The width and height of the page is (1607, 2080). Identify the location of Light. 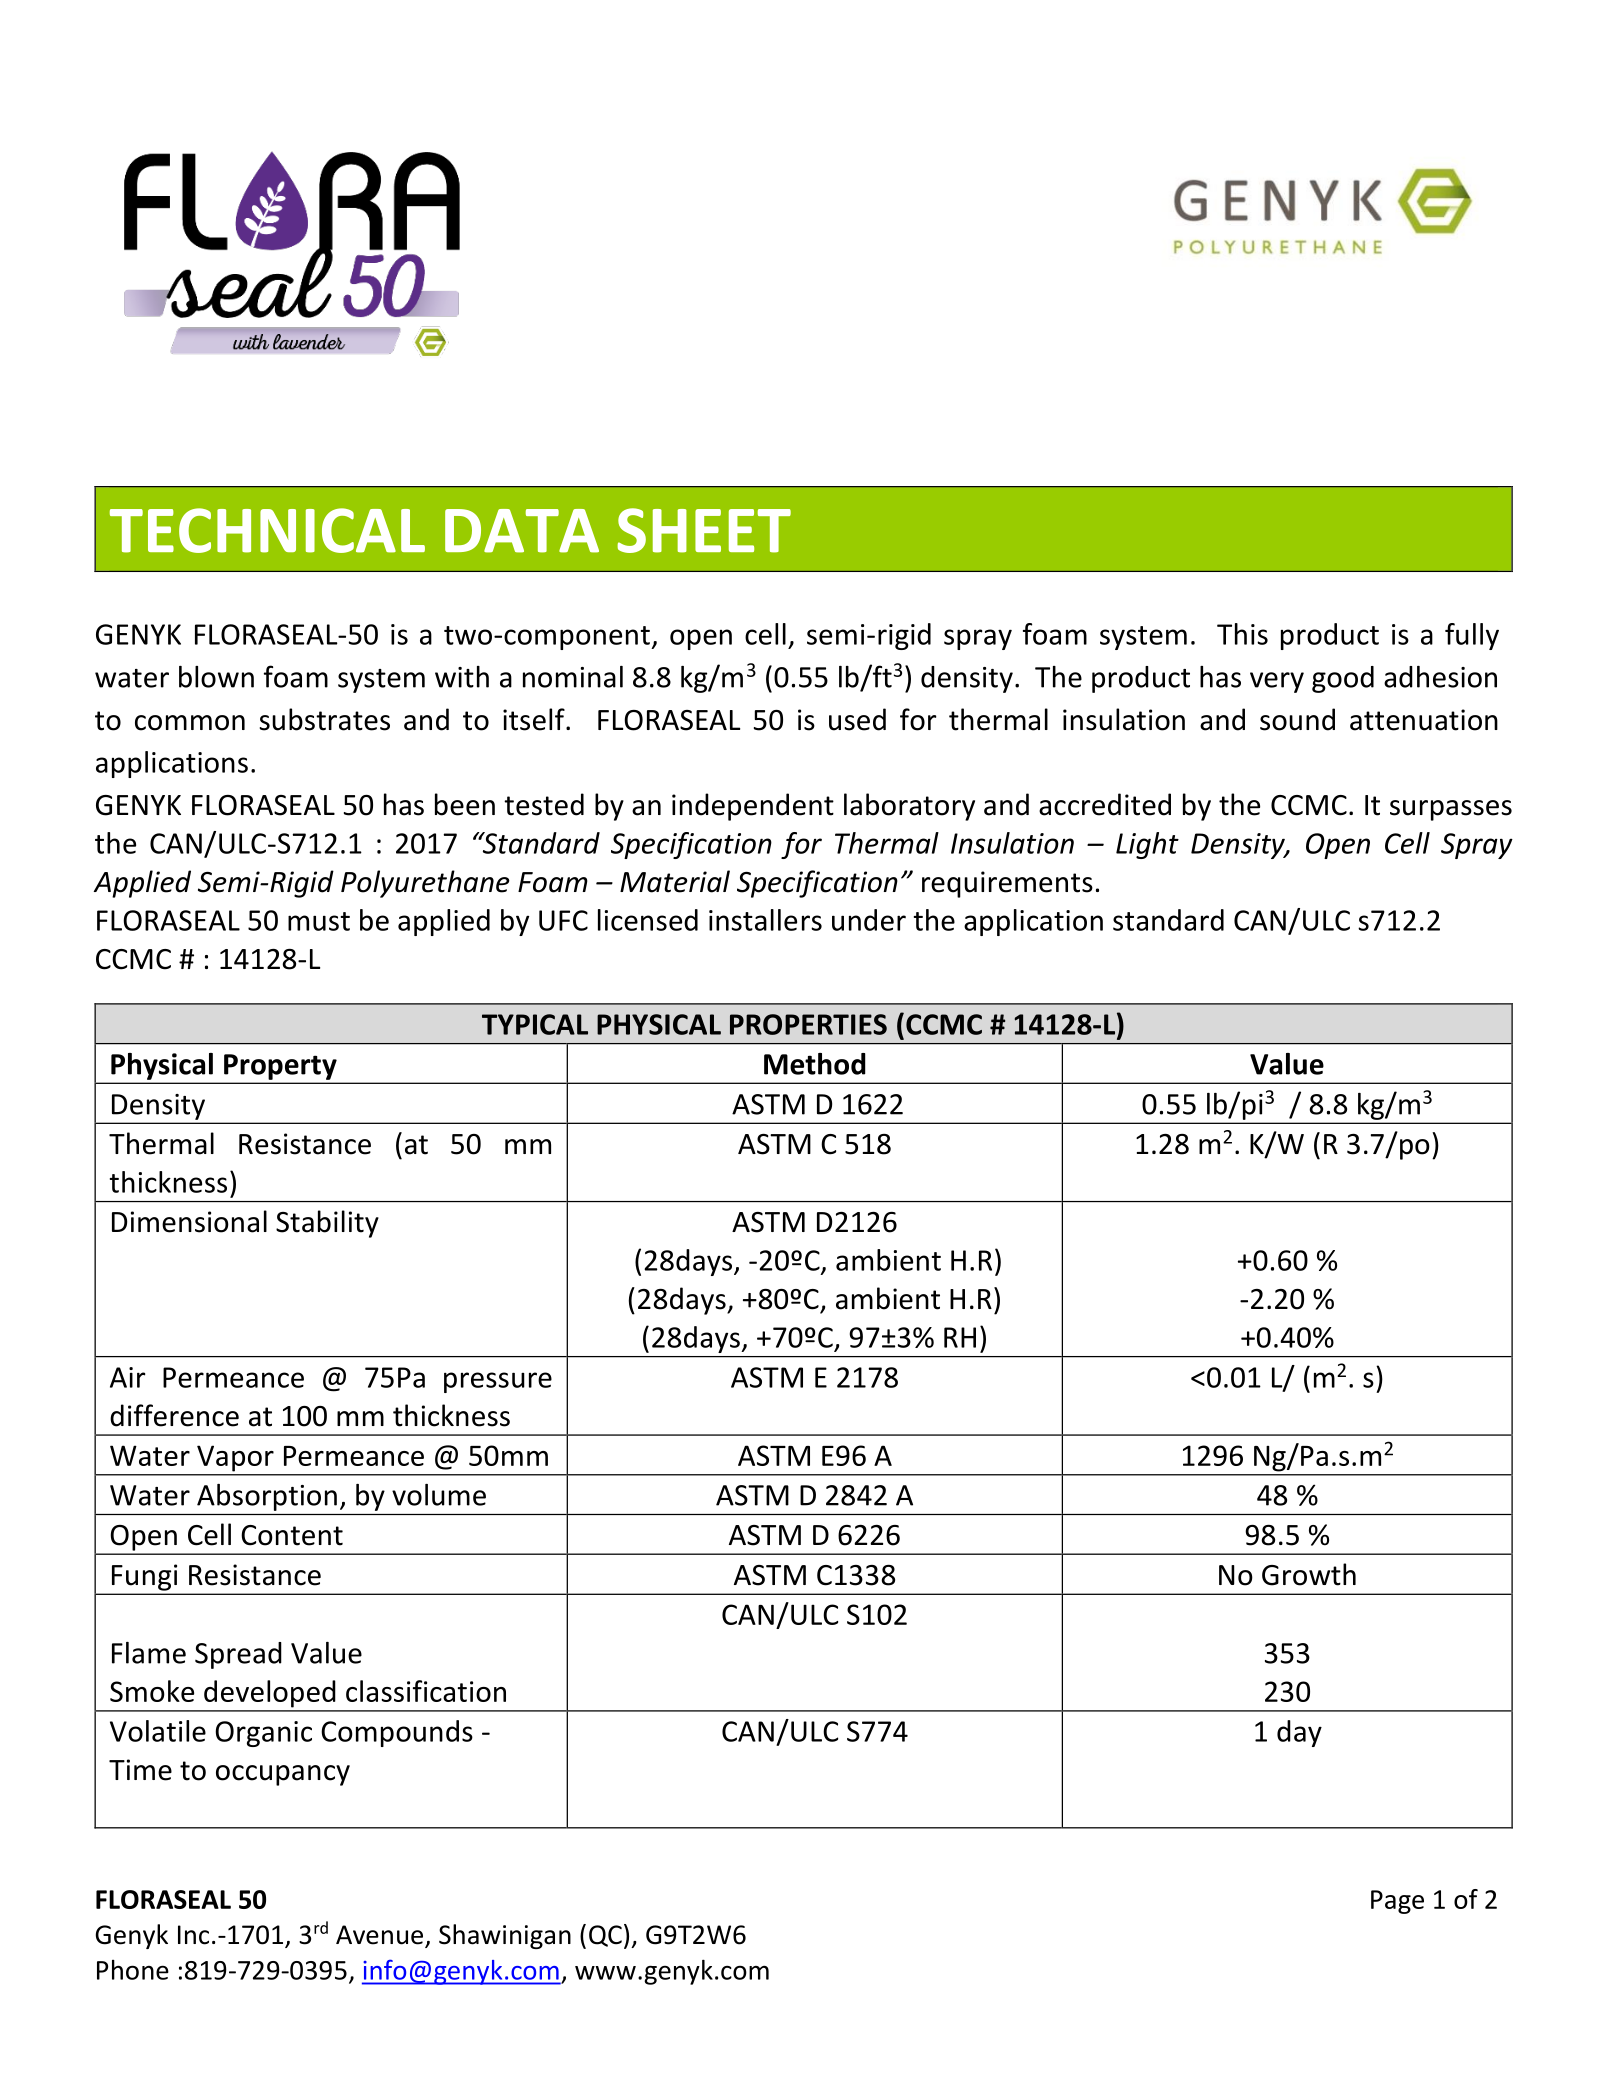
(1147, 845).
